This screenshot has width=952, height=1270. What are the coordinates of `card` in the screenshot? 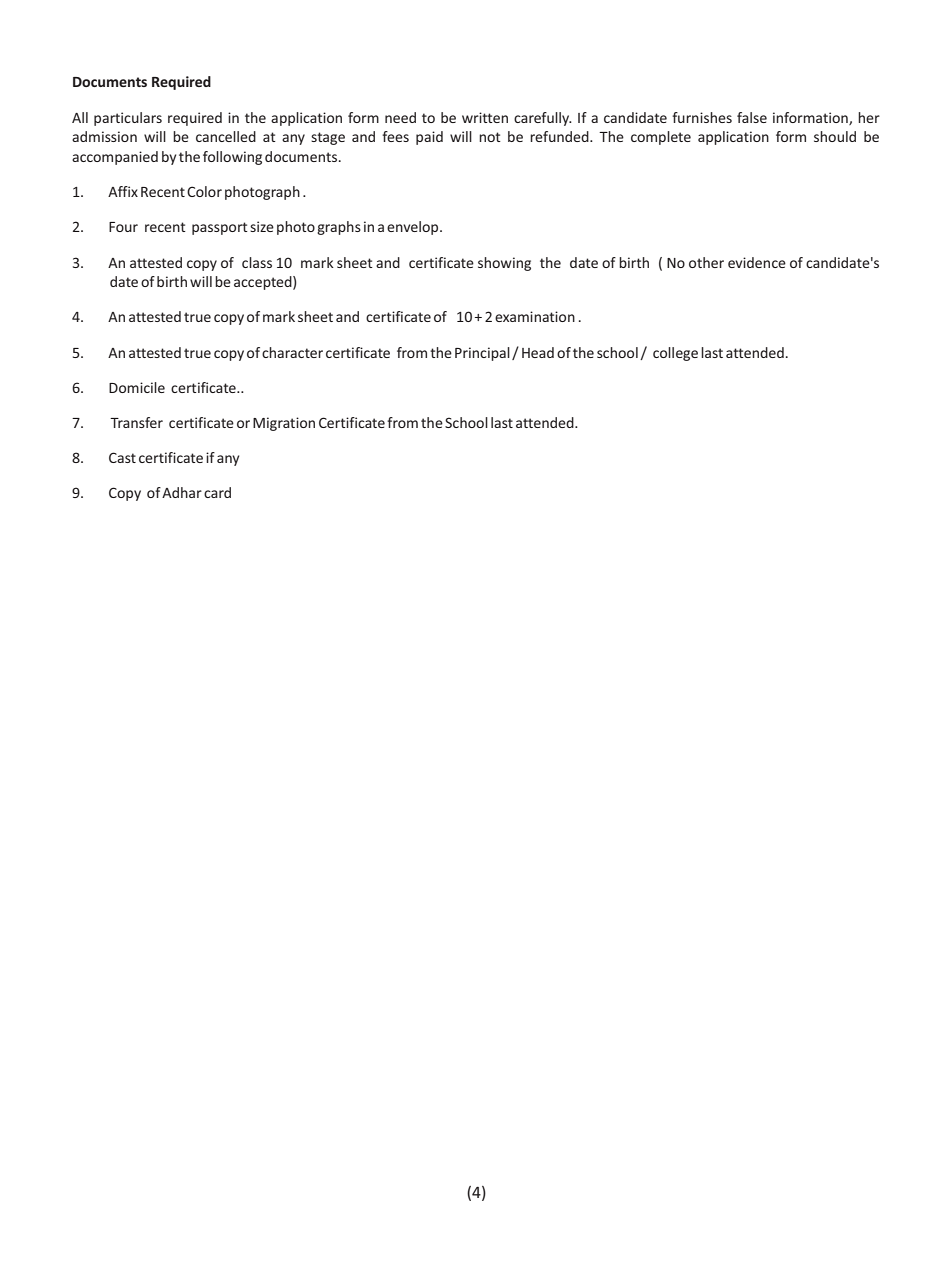 It's located at (217, 492).
